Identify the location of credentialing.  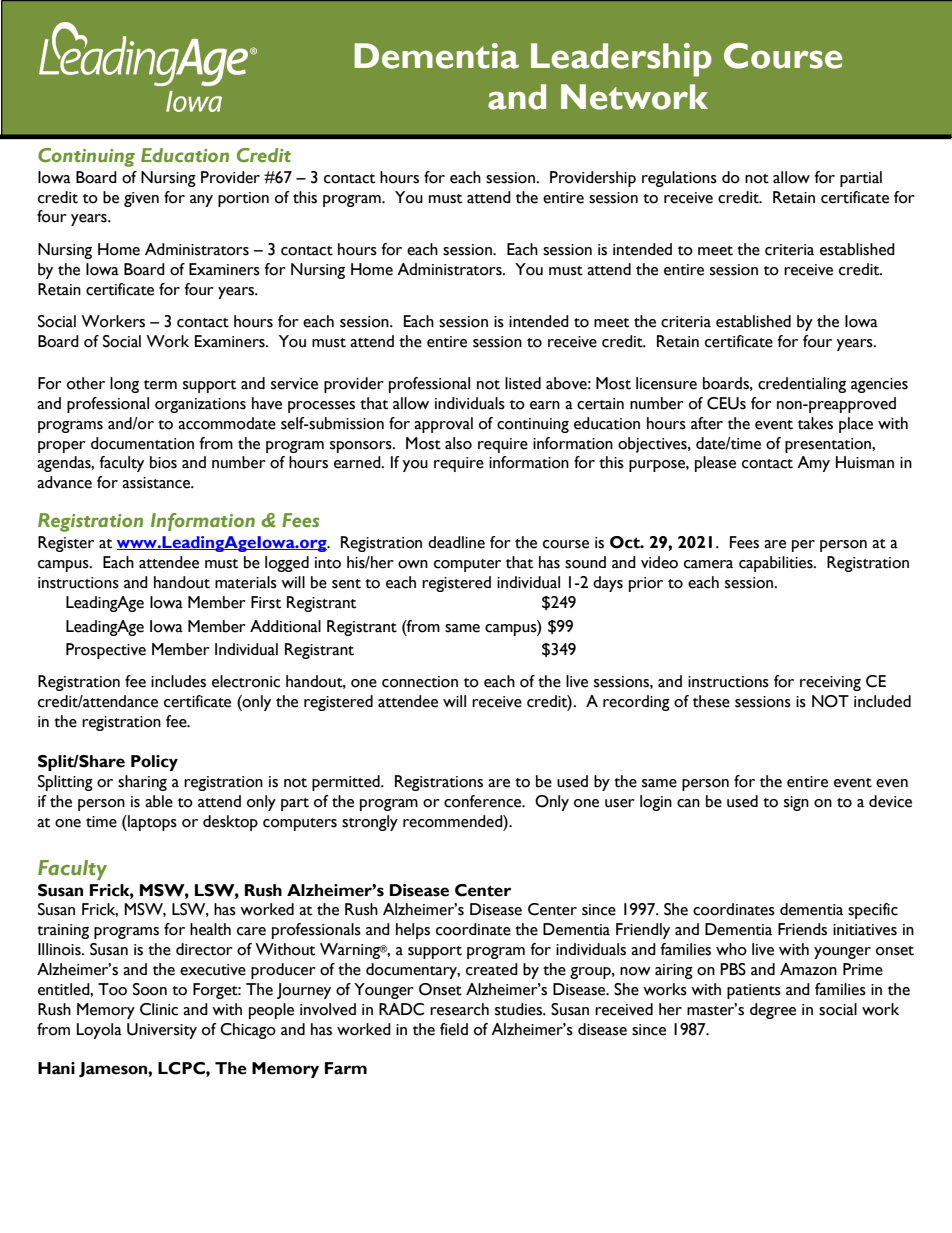
(802, 385).
